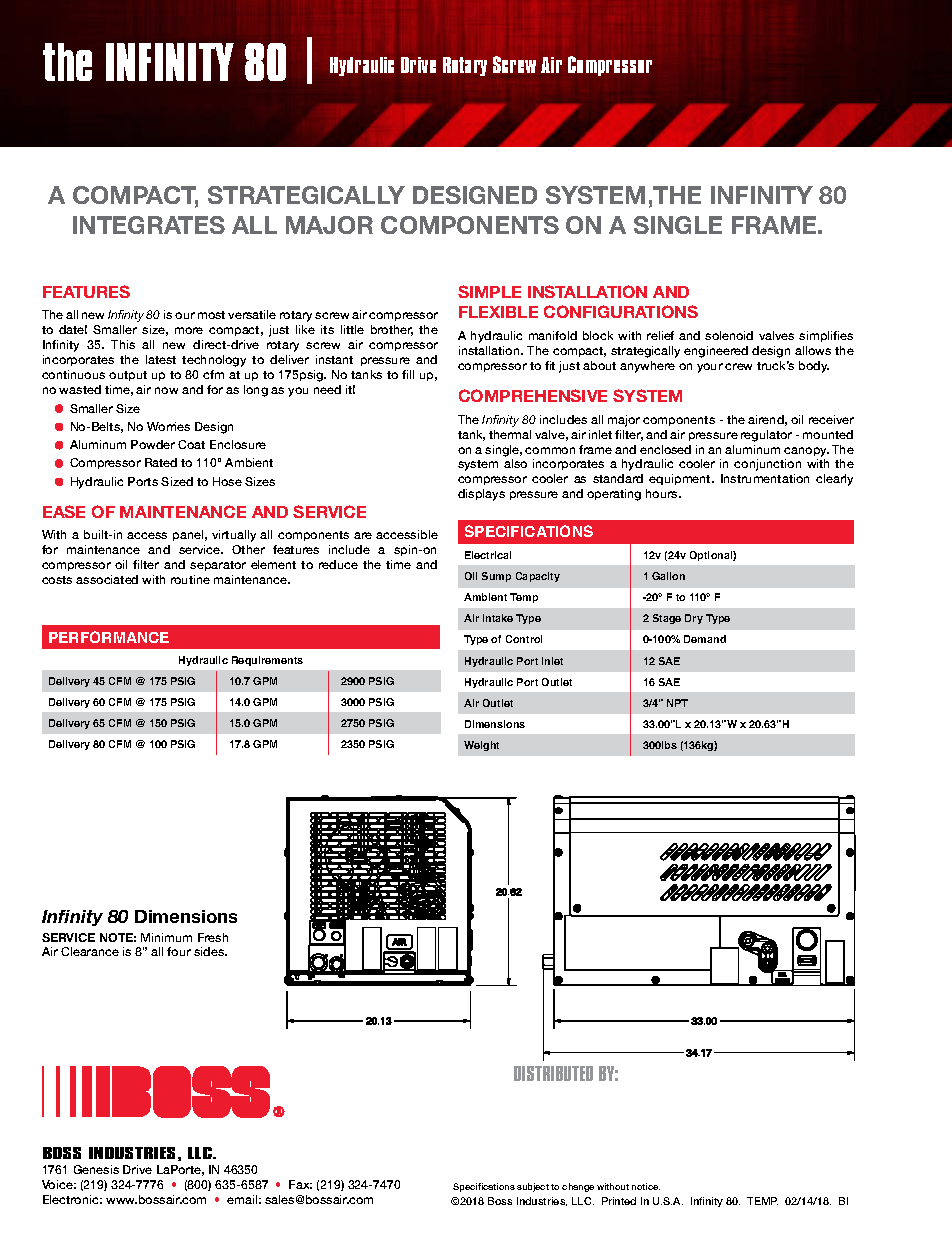 This screenshot has height=1233, width=952. Describe the element at coordinates (677, 703) in the screenshot. I see `NPT` at that location.
